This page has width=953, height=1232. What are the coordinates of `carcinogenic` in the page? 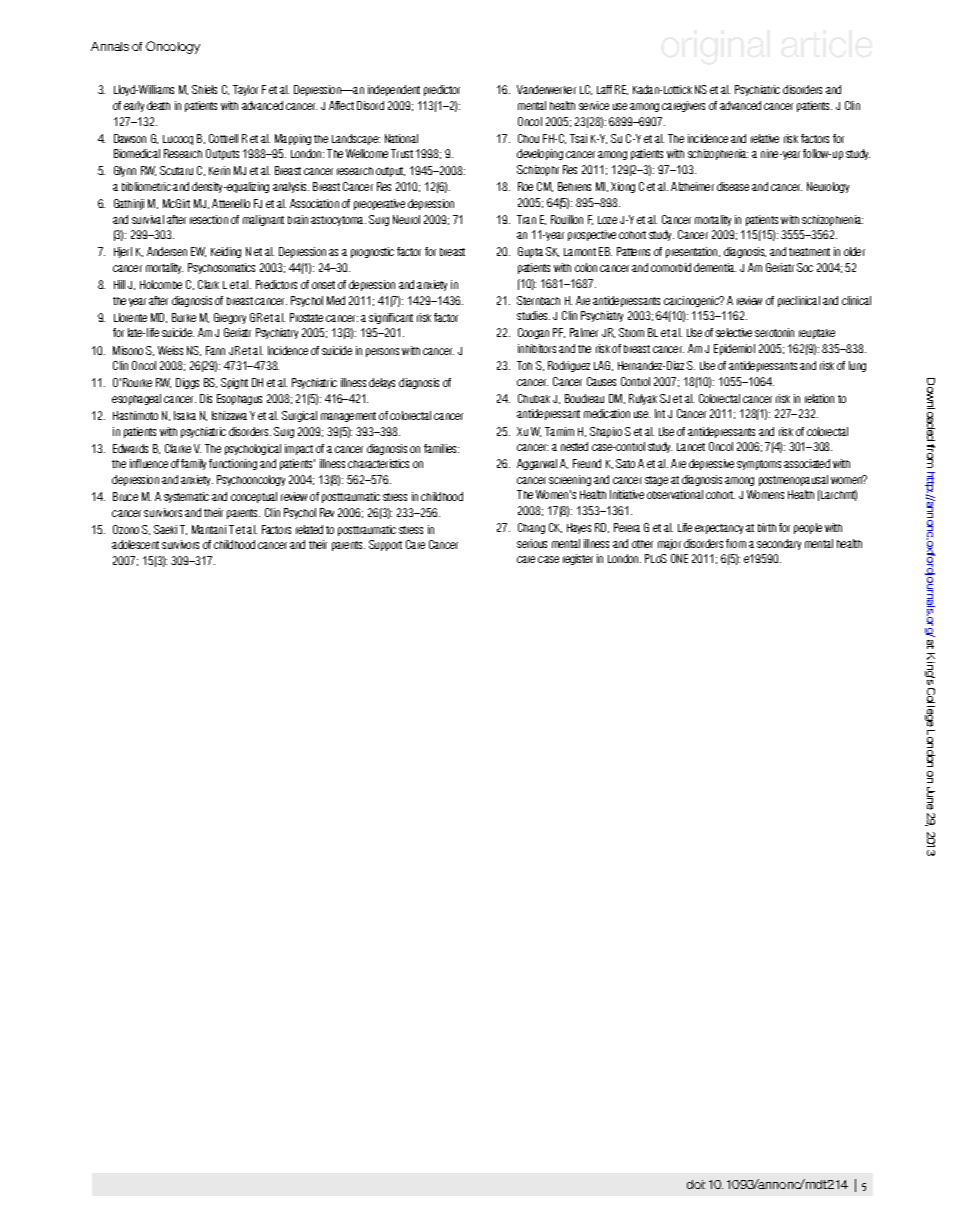 It's located at (692, 301).
